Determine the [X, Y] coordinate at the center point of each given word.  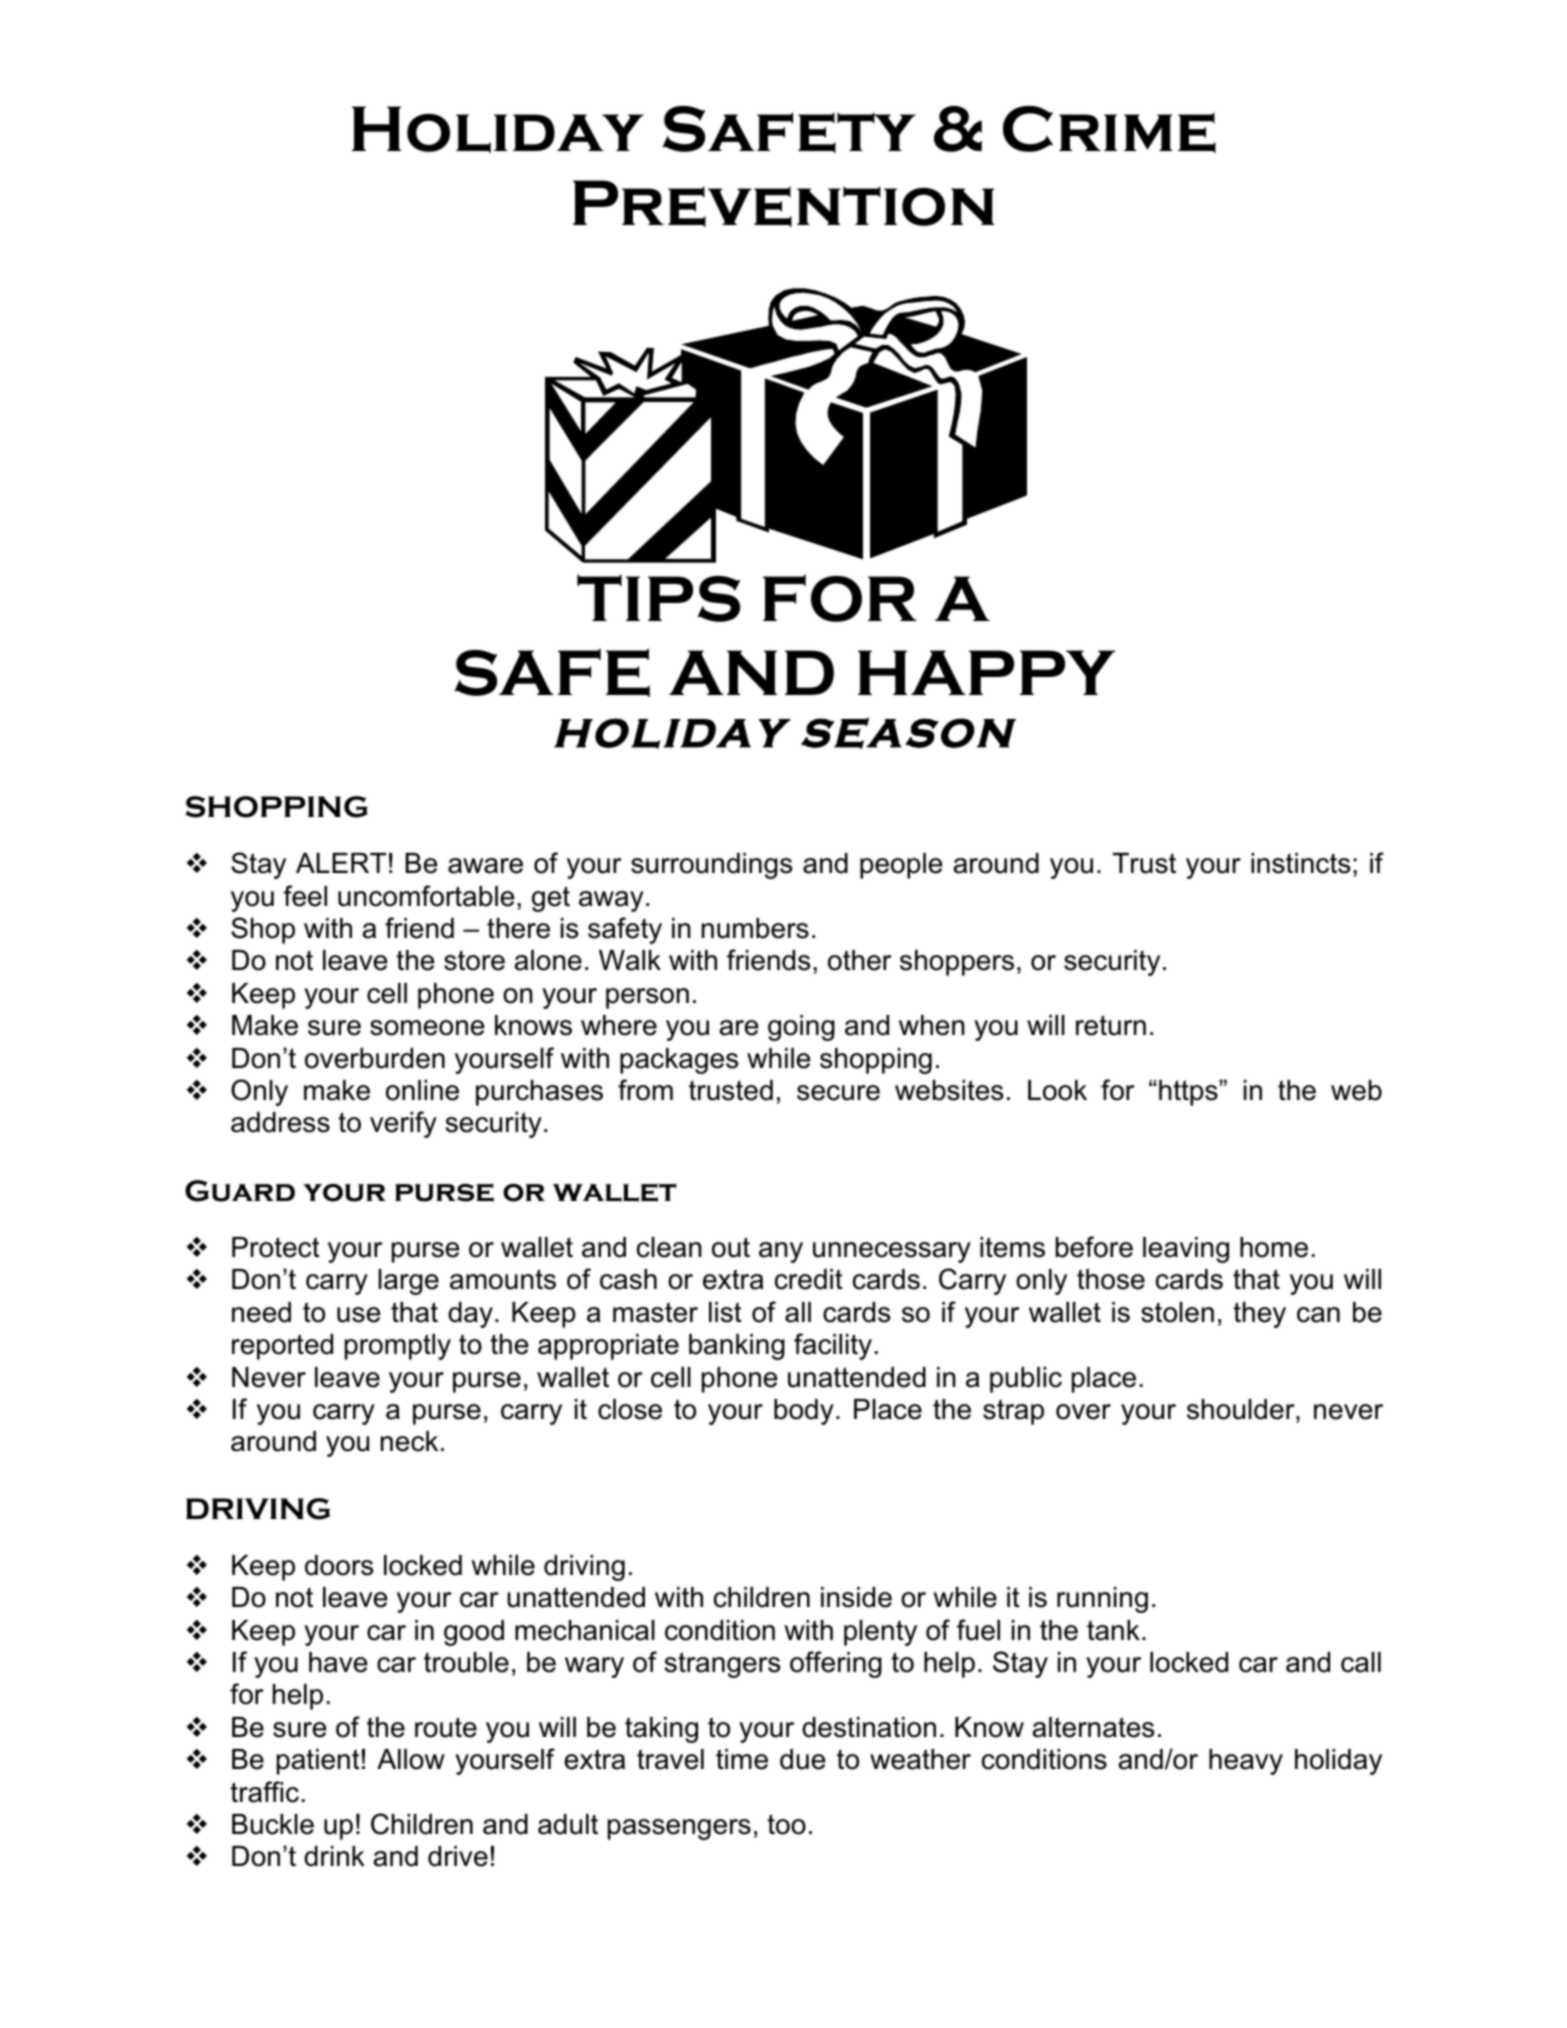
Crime [1109, 129]
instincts [1300, 863]
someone [427, 1028]
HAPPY [987, 672]
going [801, 1028]
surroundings [711, 866]
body [804, 1412]
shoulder [1242, 1409]
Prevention [784, 203]
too [786, 1824]
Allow [411, 1759]
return [1111, 1025]
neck [409, 1441]
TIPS [658, 598]
